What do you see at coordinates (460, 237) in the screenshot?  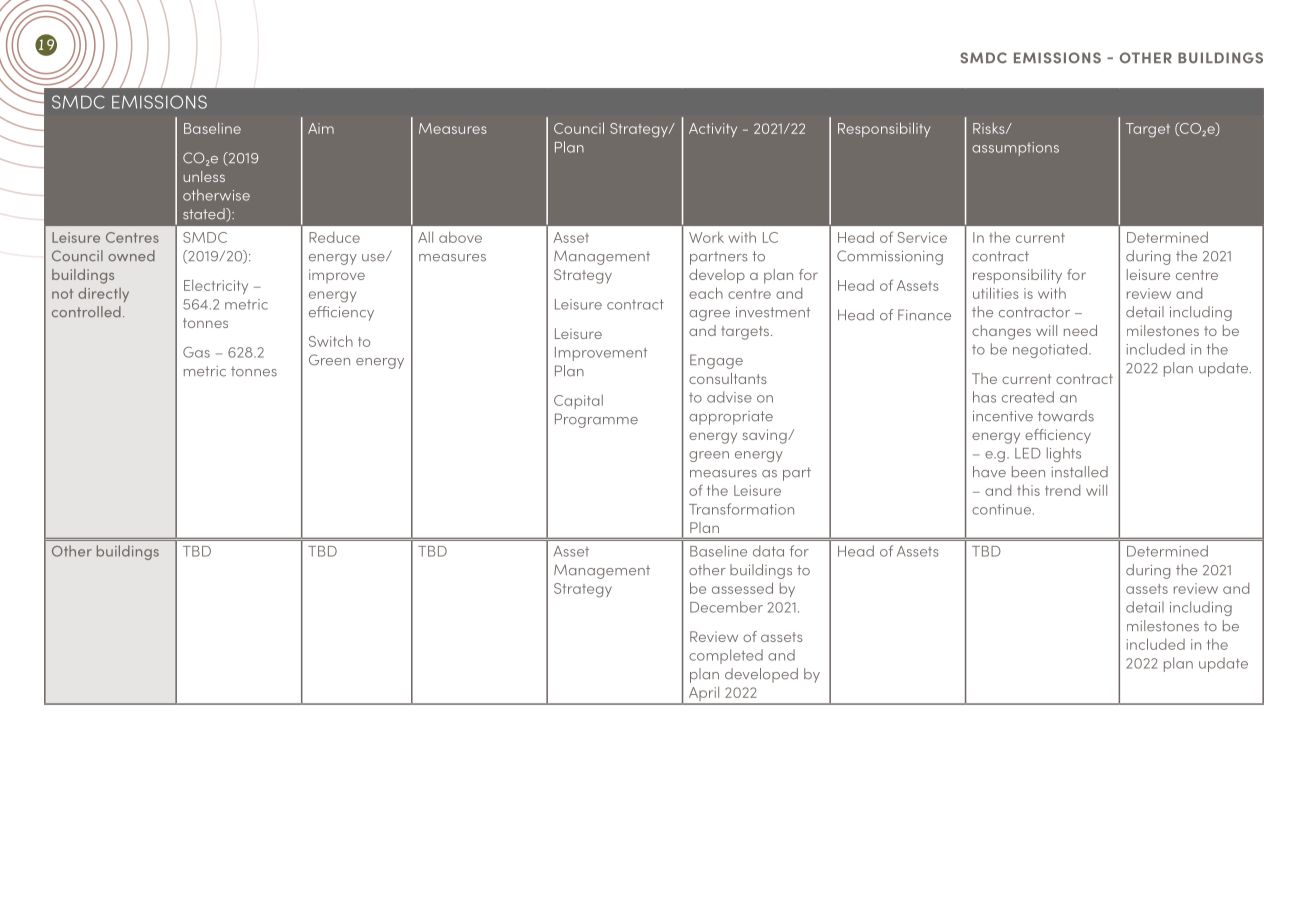 I see `above` at bounding box center [460, 237].
